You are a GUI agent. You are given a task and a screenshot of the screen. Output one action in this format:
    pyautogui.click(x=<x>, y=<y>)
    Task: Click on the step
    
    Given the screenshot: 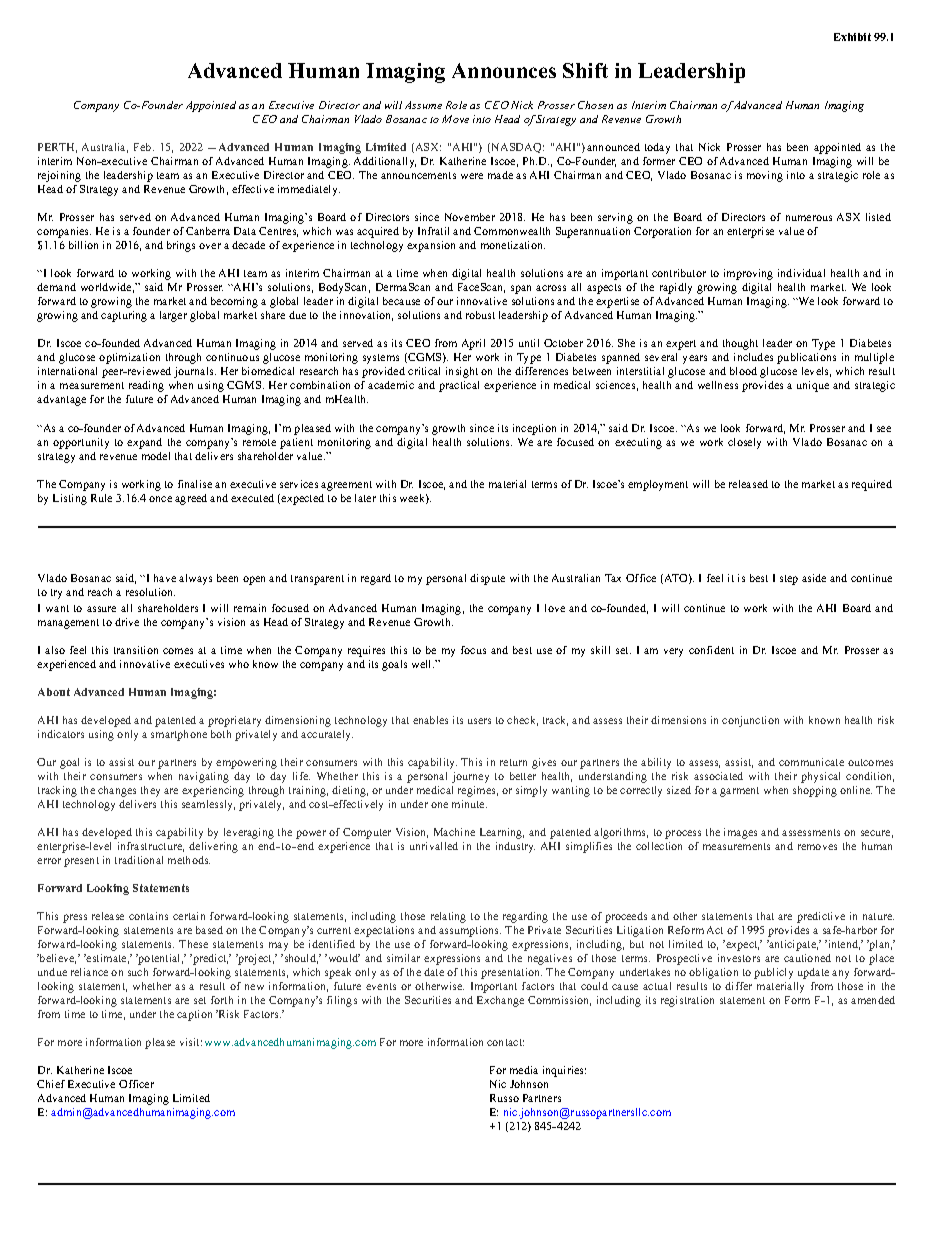 What is the action you would take?
    pyautogui.click(x=789, y=580)
